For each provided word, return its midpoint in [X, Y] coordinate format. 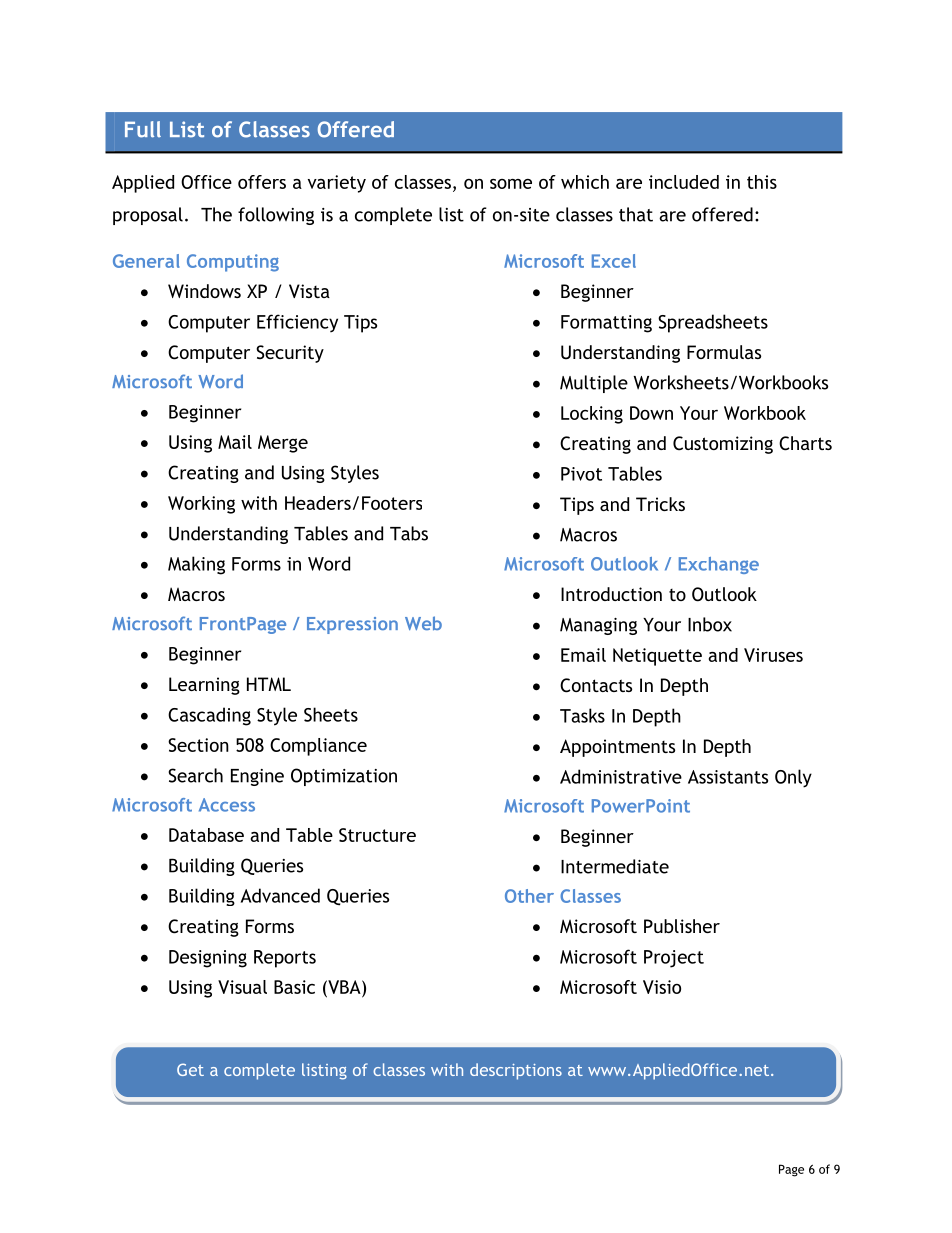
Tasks [582, 715]
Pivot [581, 474]
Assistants [728, 777]
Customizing [723, 445]
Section [198, 745]
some [511, 184]
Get [190, 1069]
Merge [283, 444]
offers [262, 182]
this [762, 182]
